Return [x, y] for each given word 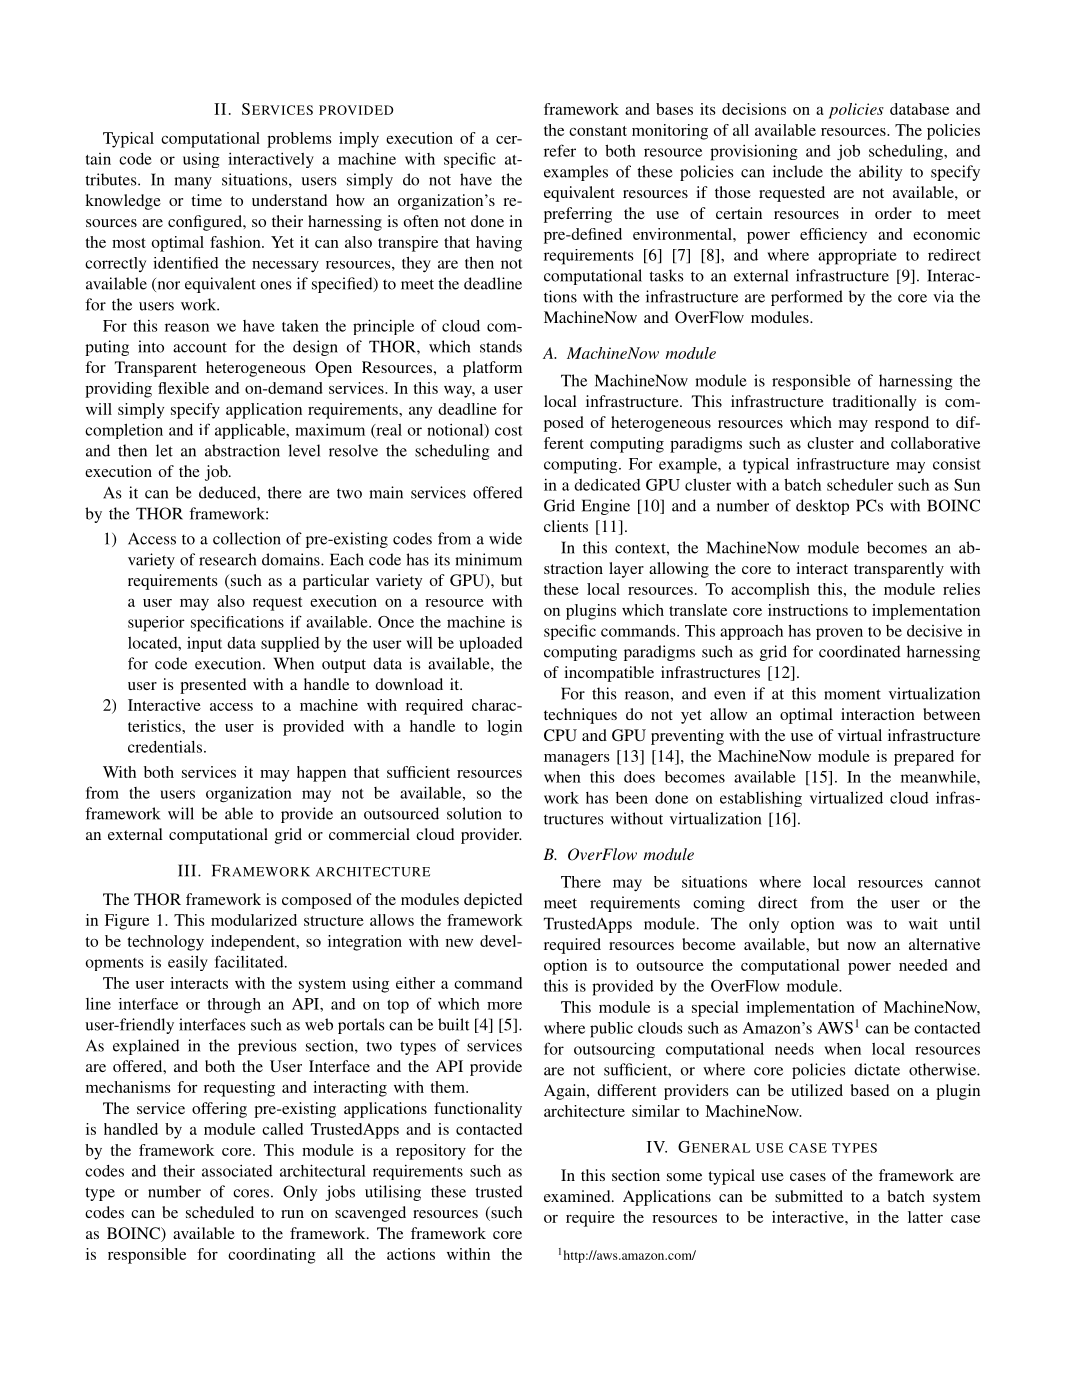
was [859, 925]
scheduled [220, 1212]
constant [598, 131]
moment [852, 694]
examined [578, 1196]
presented [213, 686]
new [459, 943]
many [193, 183]
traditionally [874, 403]
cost [509, 431]
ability [880, 173]
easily [188, 963]
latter [925, 1217]
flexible [183, 388]
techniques [580, 716]
